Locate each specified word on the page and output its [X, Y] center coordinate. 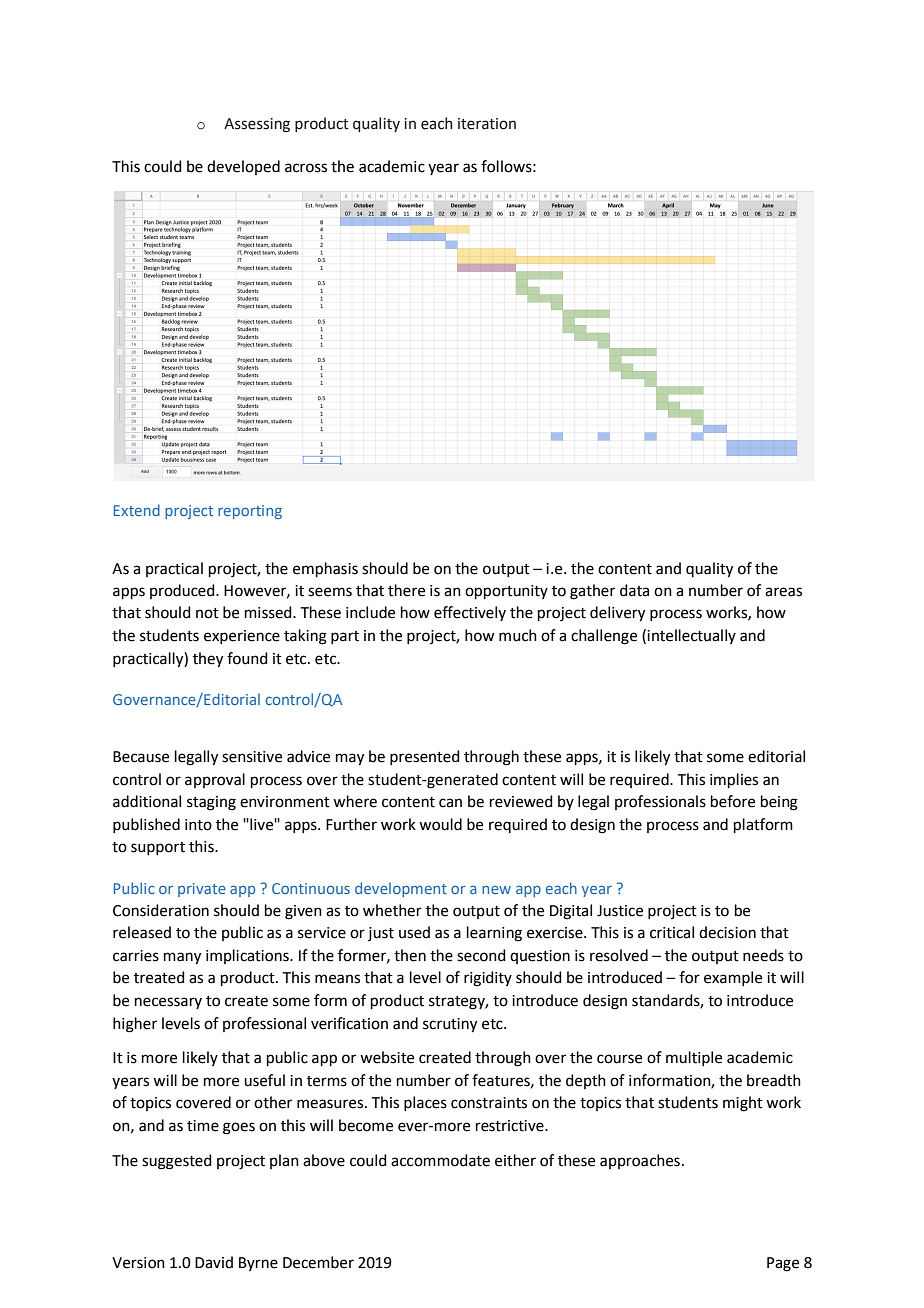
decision [727, 932]
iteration [487, 124]
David [214, 1262]
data [634, 590]
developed [243, 167]
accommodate [440, 1160]
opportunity [506, 592]
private [202, 890]
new [496, 890]
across [306, 168]
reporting [250, 512]
